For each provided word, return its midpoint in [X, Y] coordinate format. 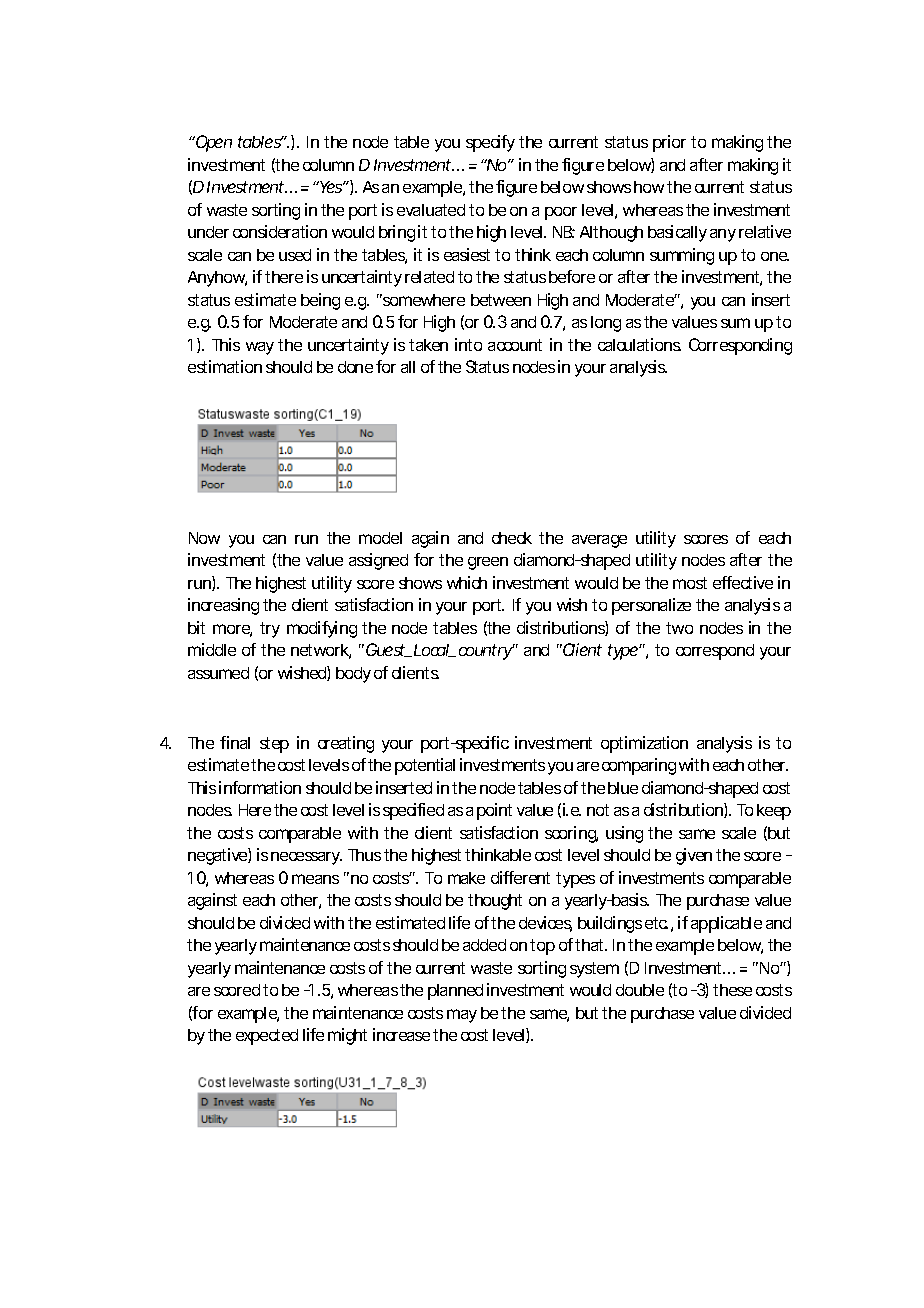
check [512, 538]
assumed [218, 673]
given [694, 856]
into [468, 344]
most [690, 583]
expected [267, 1037]
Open [212, 143]
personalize [651, 606]
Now [204, 538]
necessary [306, 858]
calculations [639, 344]
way [260, 348]
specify [490, 143]
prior [669, 143]
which [467, 582]
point [494, 811]
